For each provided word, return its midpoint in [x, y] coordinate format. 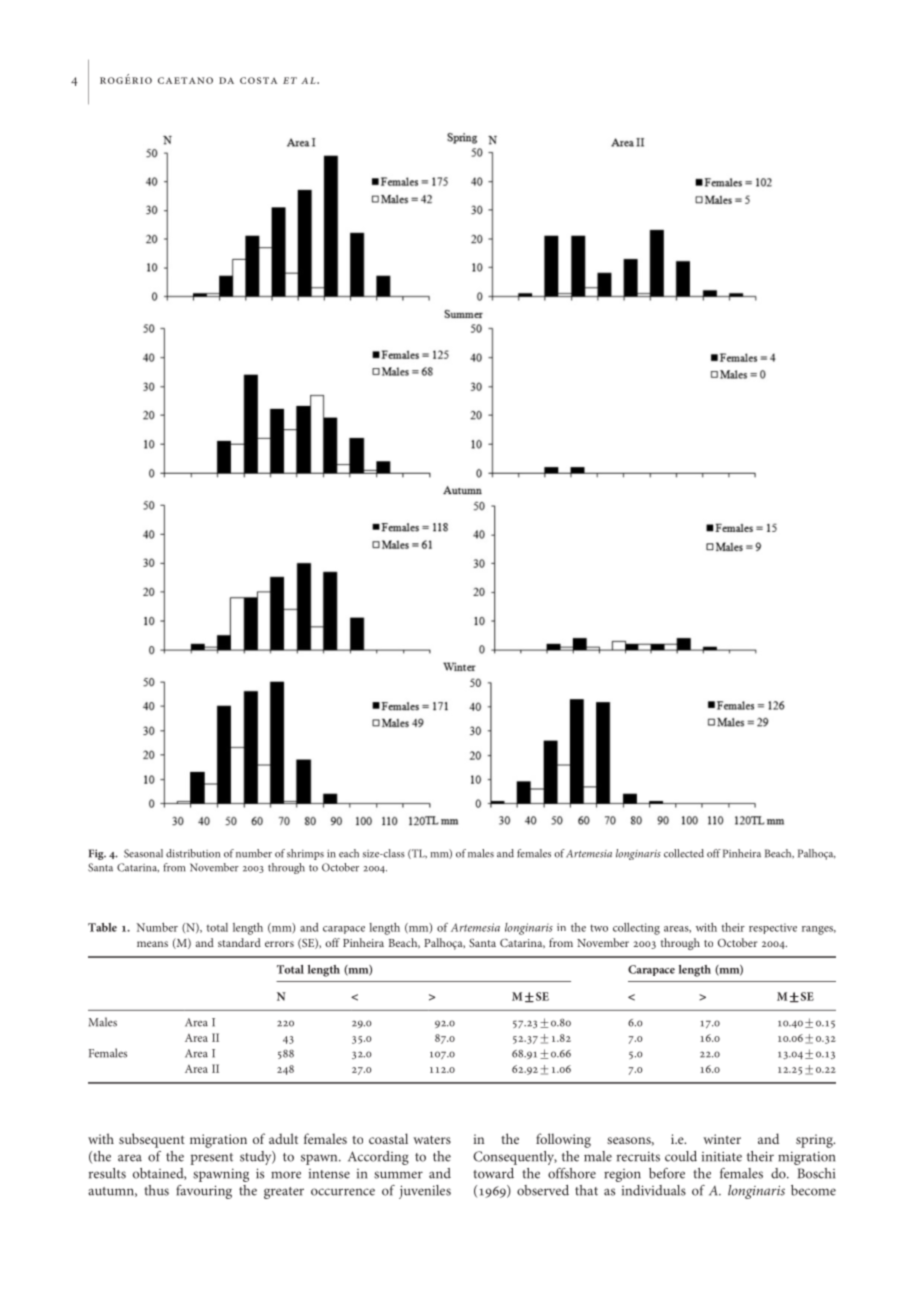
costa [258, 80]
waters [432, 1140]
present [211, 1159]
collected [684, 853]
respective [773, 928]
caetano [185, 80]
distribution [193, 853]
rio [142, 80]
